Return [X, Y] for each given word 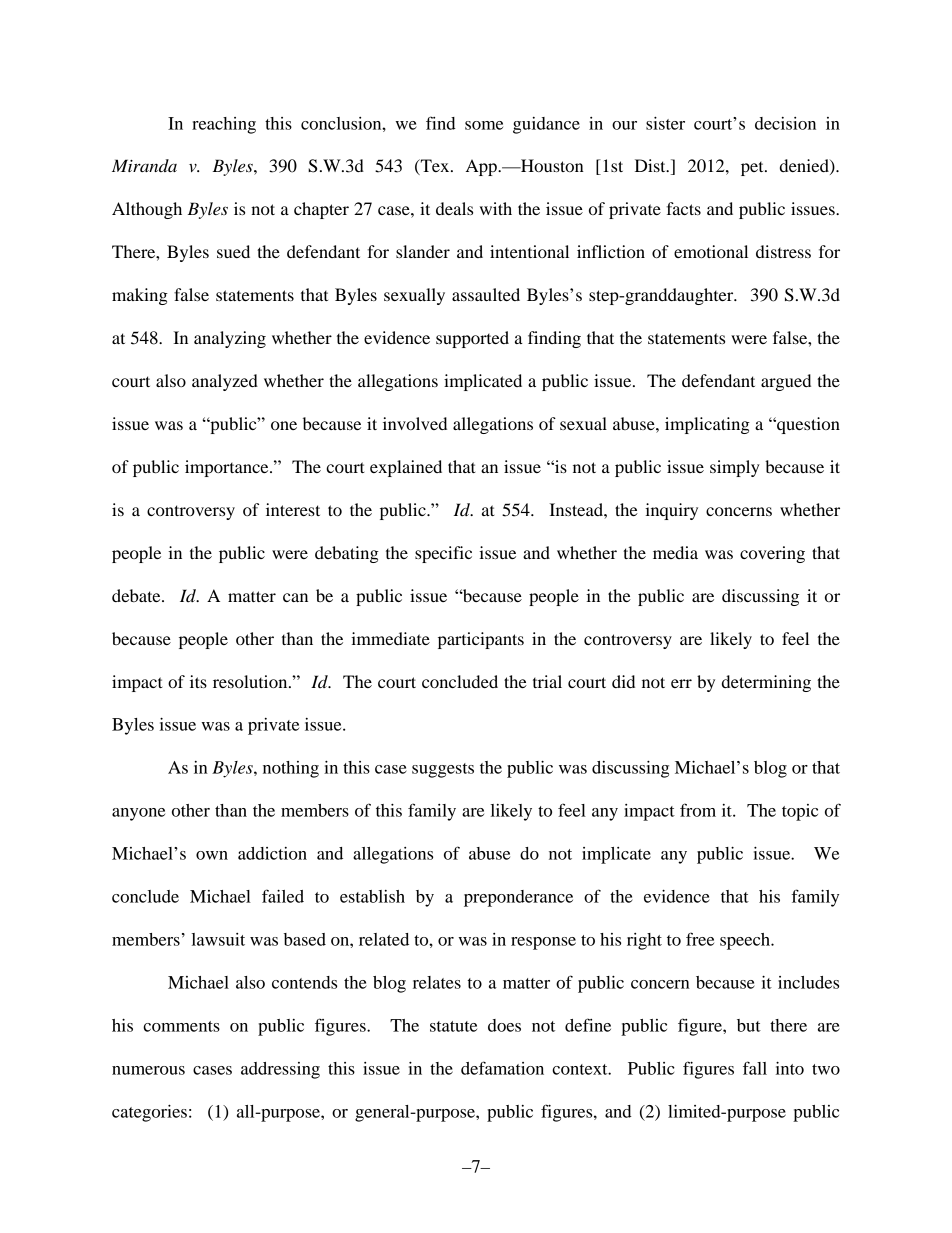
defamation [502, 1068]
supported [472, 339]
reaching [224, 125]
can [295, 597]
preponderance [518, 898]
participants [481, 640]
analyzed [225, 382]
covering [772, 554]
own [212, 855]
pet [753, 169]
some [484, 125]
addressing [280, 1070]
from [698, 810]
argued [786, 382]
